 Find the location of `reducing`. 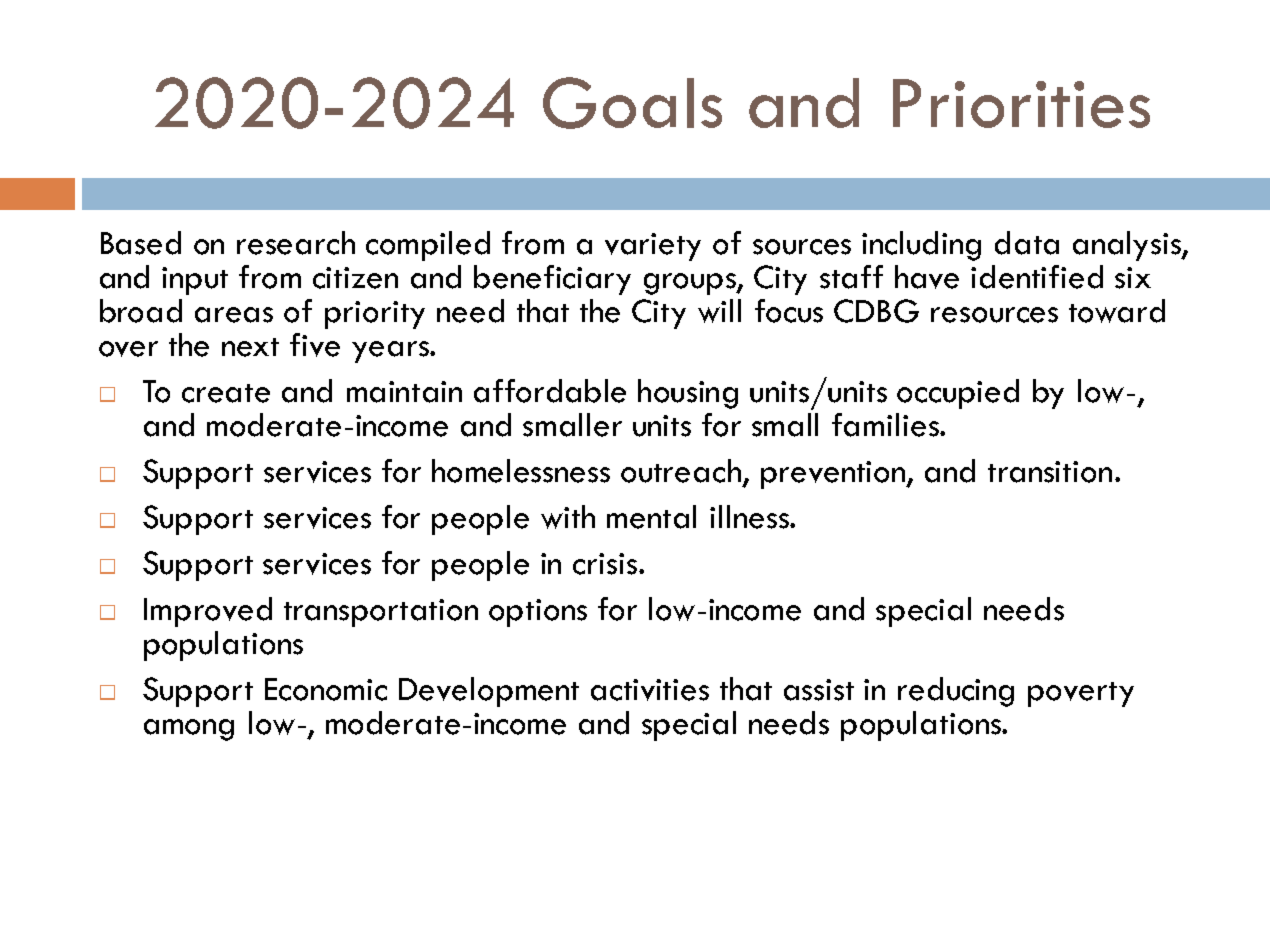

reducing is located at coordinates (956, 692).
